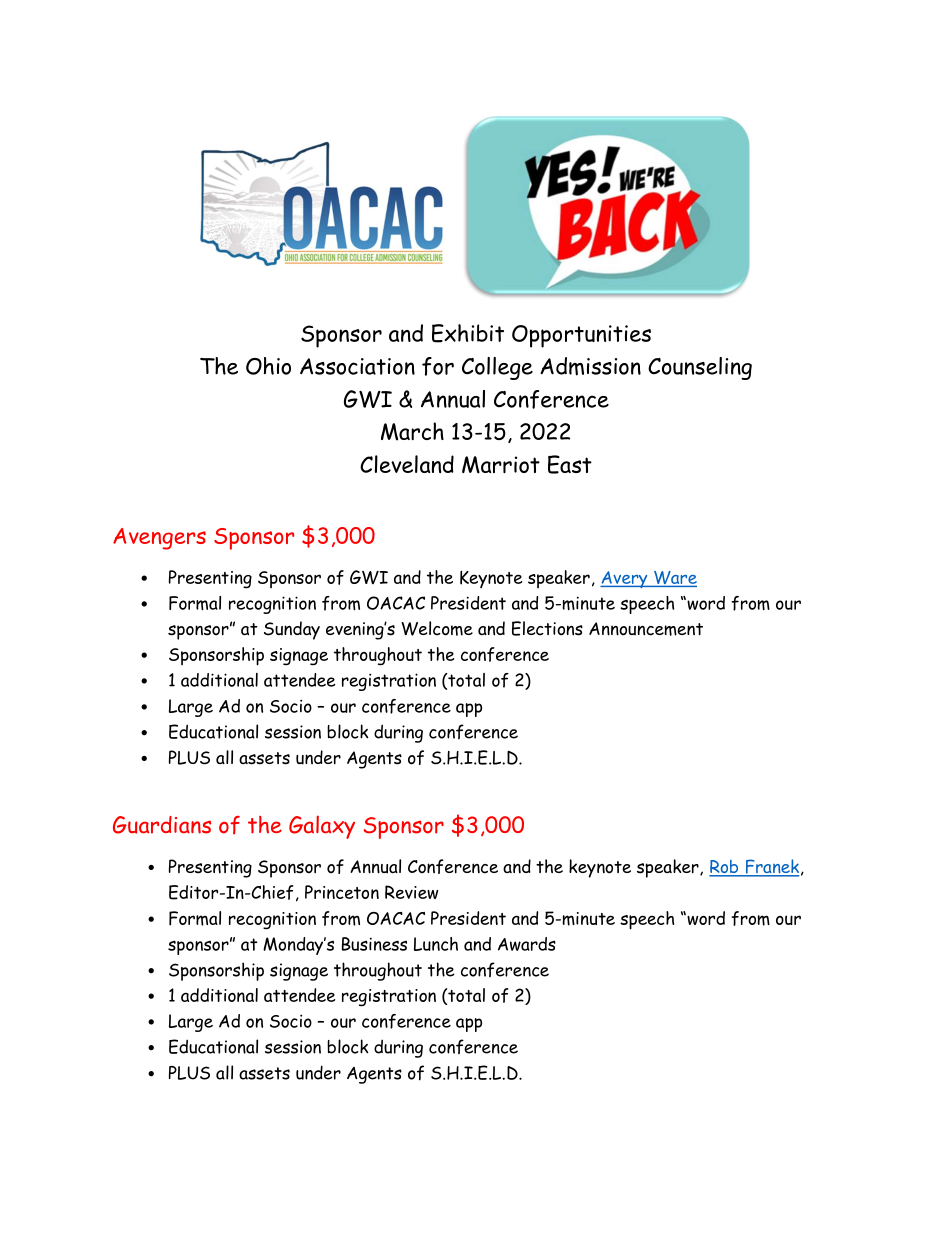 This screenshot has height=1233, width=952. Describe the element at coordinates (292, 630) in the screenshot. I see `Sunday` at that location.
